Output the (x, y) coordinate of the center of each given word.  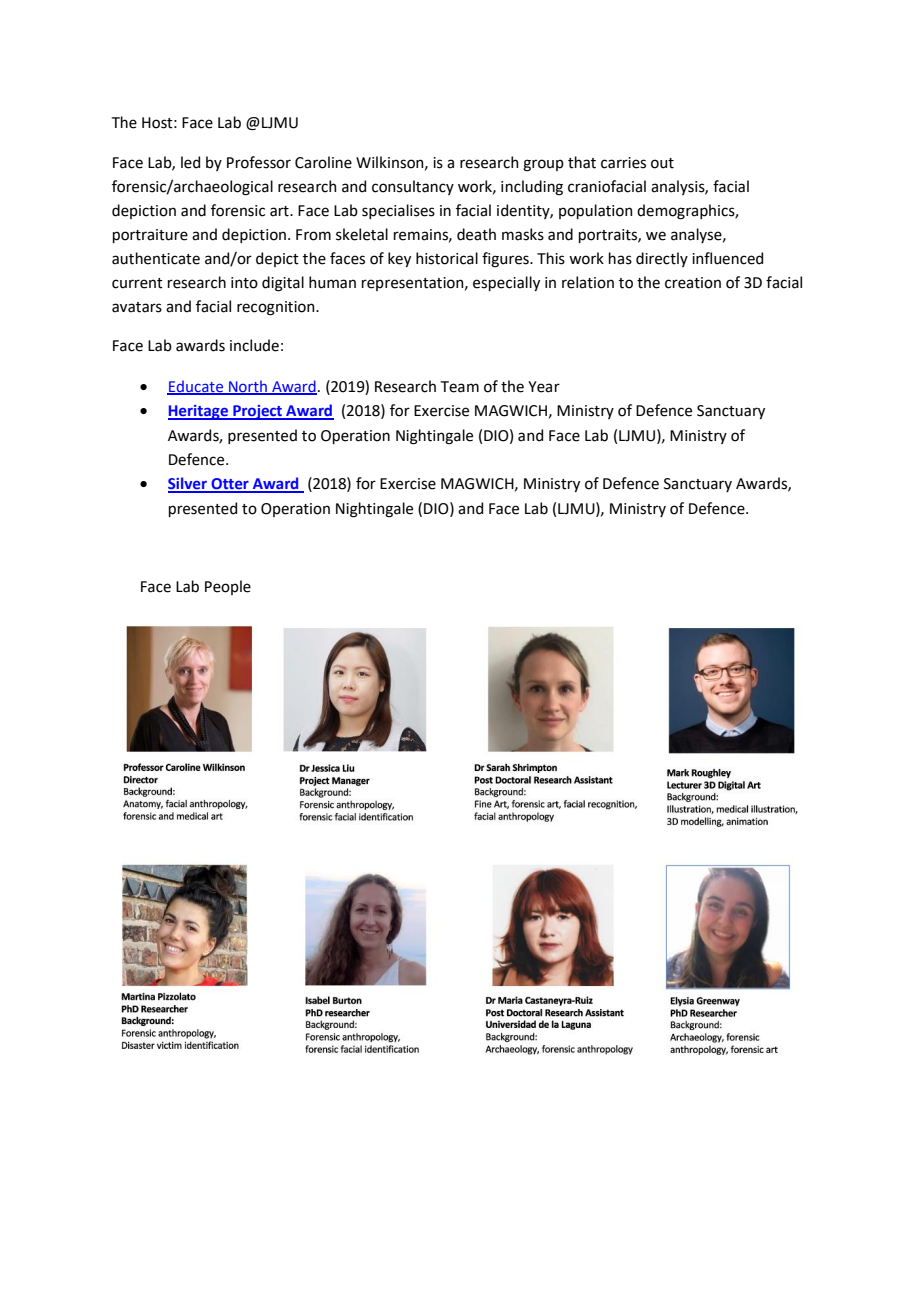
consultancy (413, 187)
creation (693, 283)
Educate (196, 387)
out (662, 163)
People (228, 587)
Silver (188, 484)
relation (588, 282)
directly (662, 259)
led (190, 162)
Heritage (199, 412)
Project (258, 412)
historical (447, 258)
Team (460, 387)
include (254, 345)
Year (544, 387)
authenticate (156, 258)
